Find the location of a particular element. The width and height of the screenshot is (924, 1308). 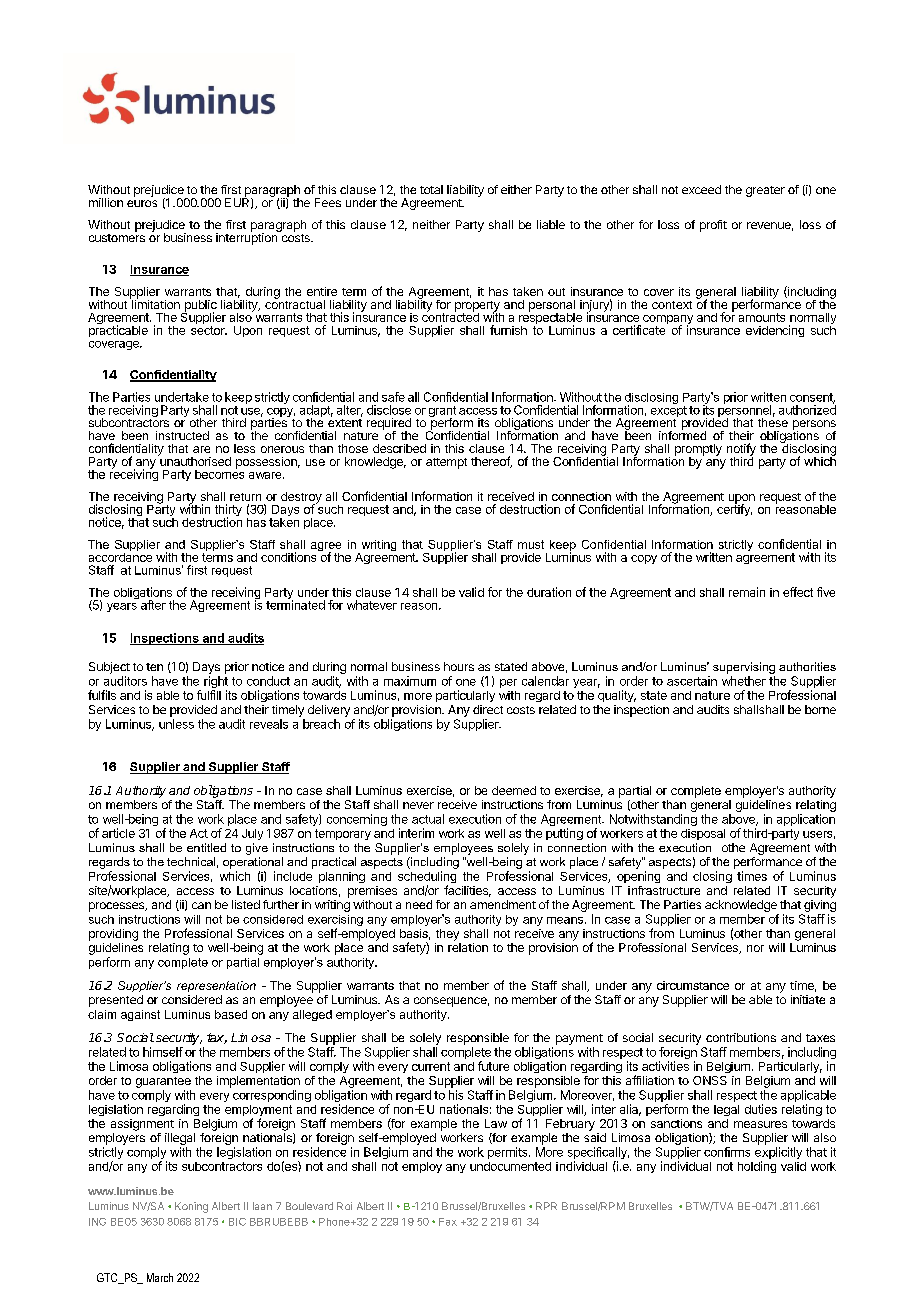

infrastructure is located at coordinates (664, 890).
